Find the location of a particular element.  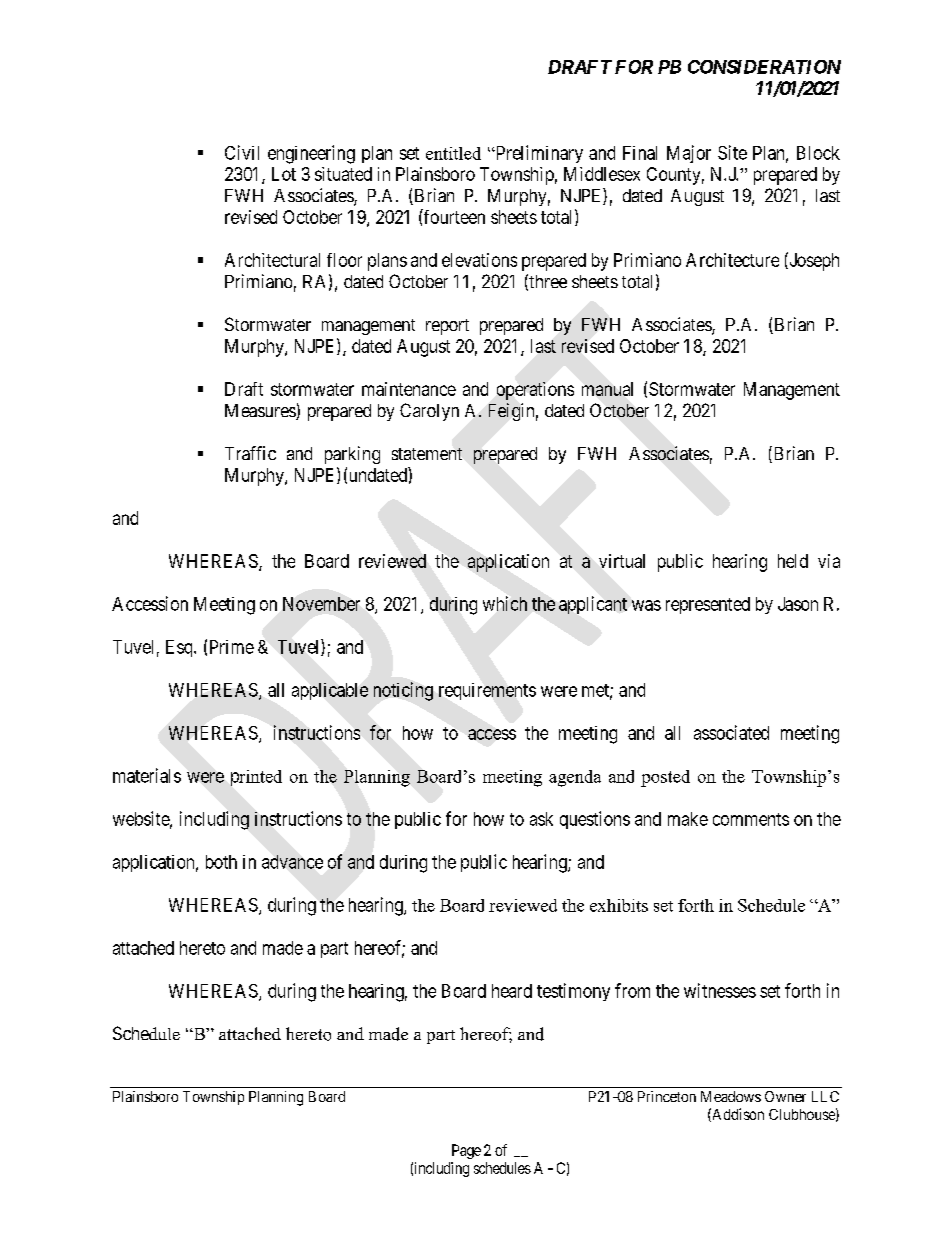

Esq is located at coordinates (180, 648).
